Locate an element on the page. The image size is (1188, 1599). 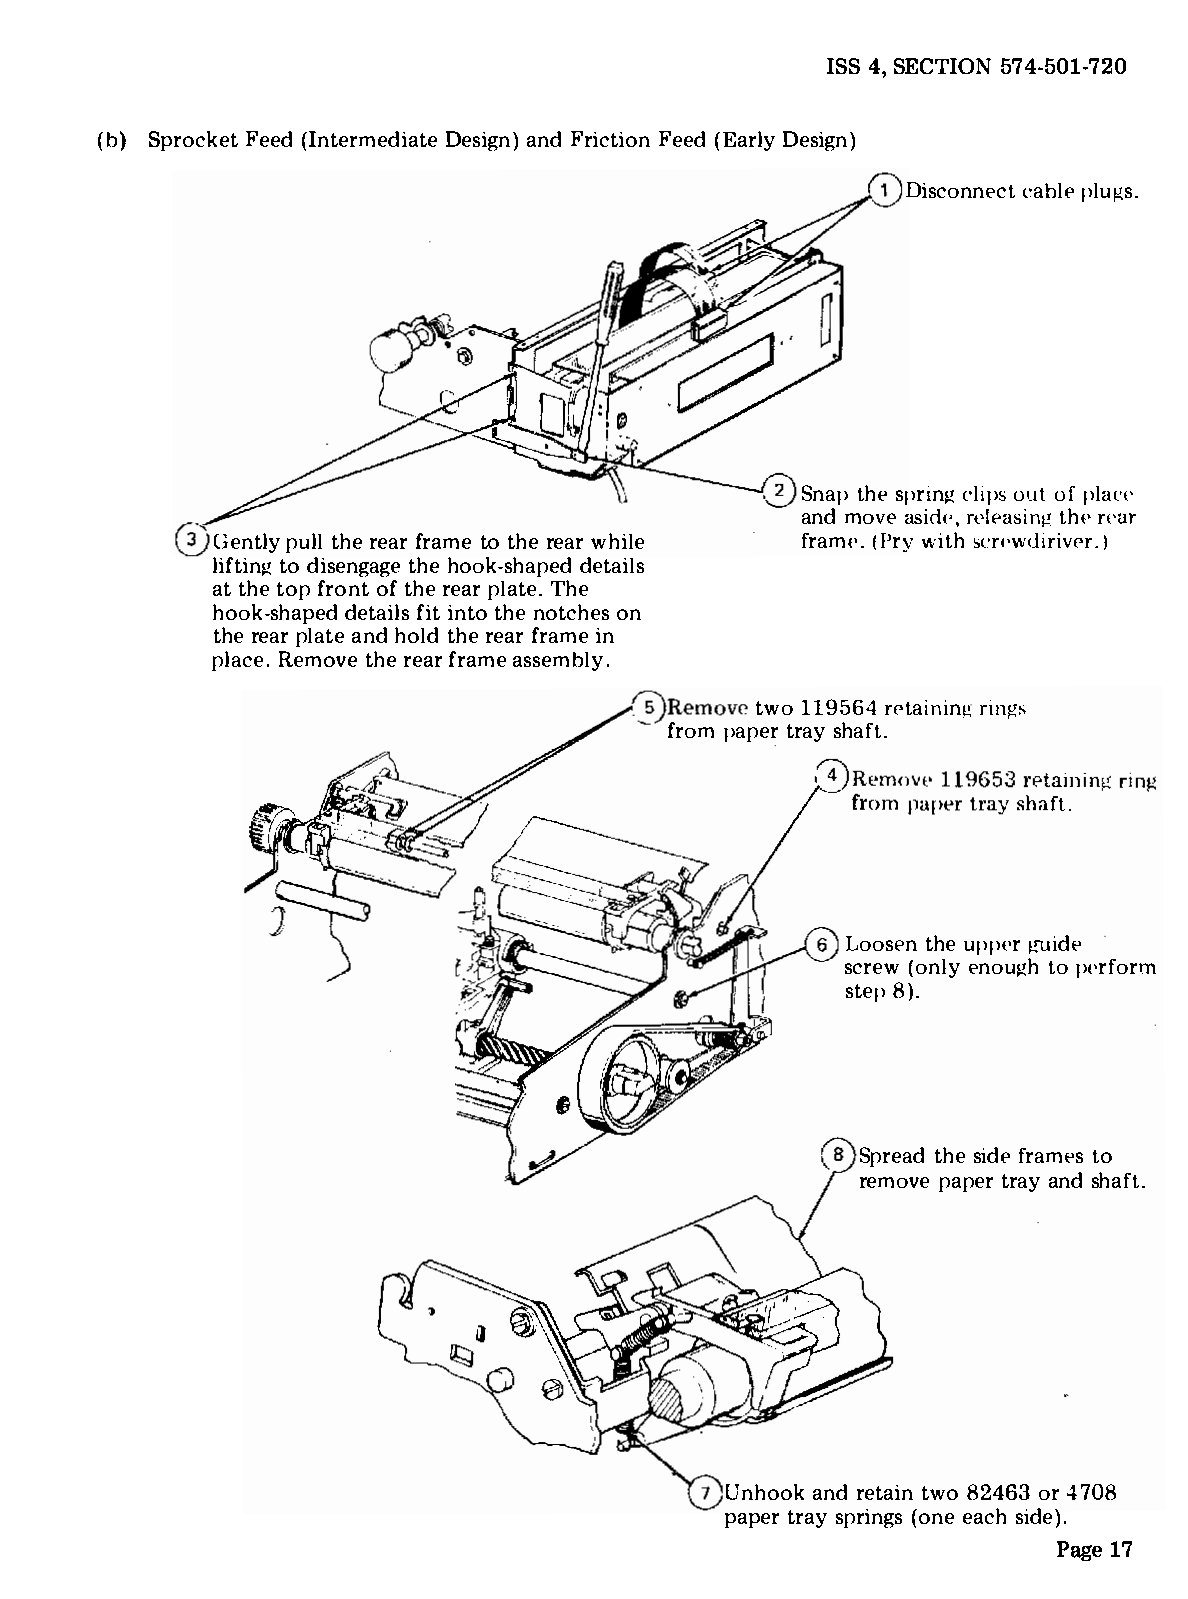
place is located at coordinates (237, 661).
